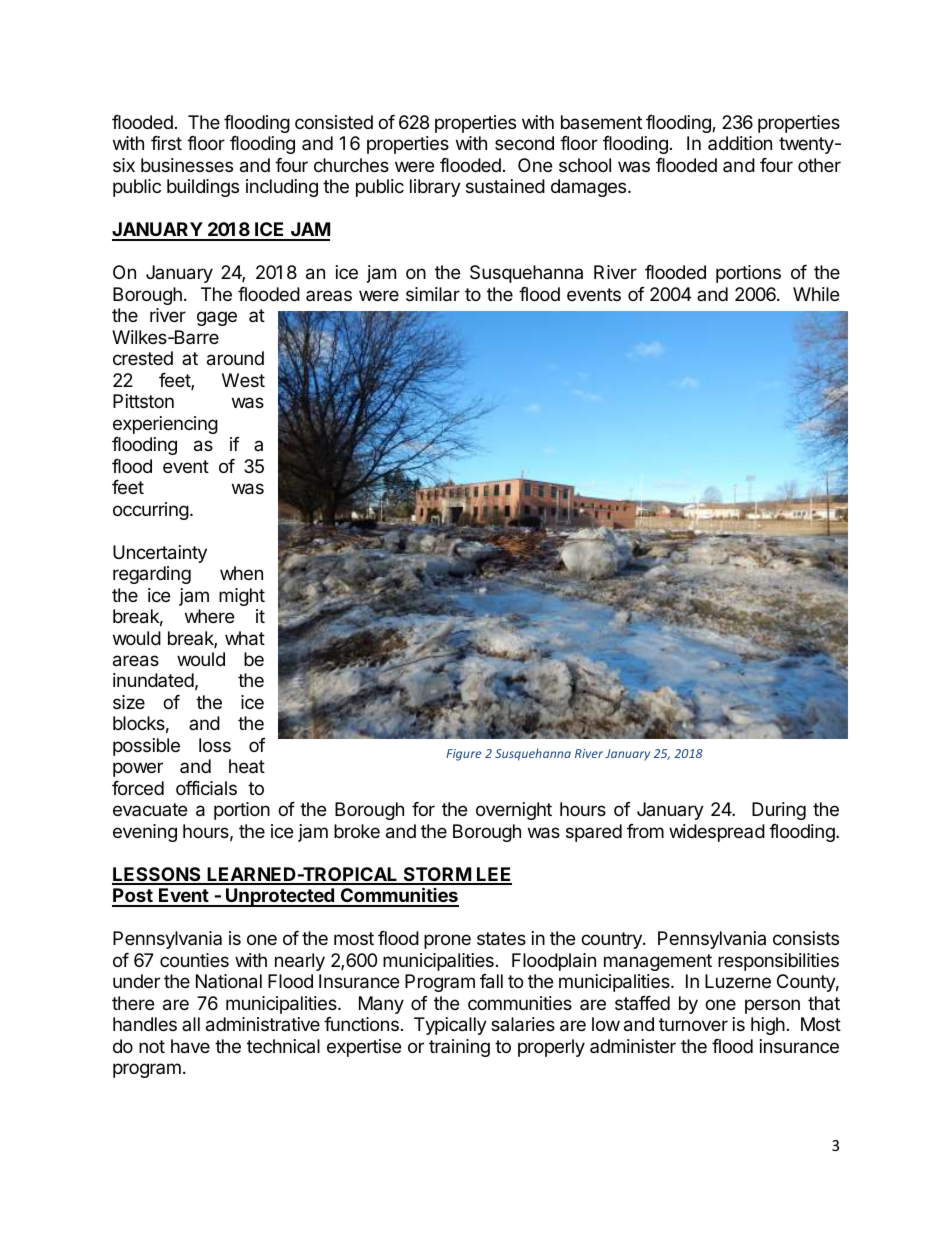 The height and width of the image is (1233, 952). I want to click on addition, so click(740, 143).
